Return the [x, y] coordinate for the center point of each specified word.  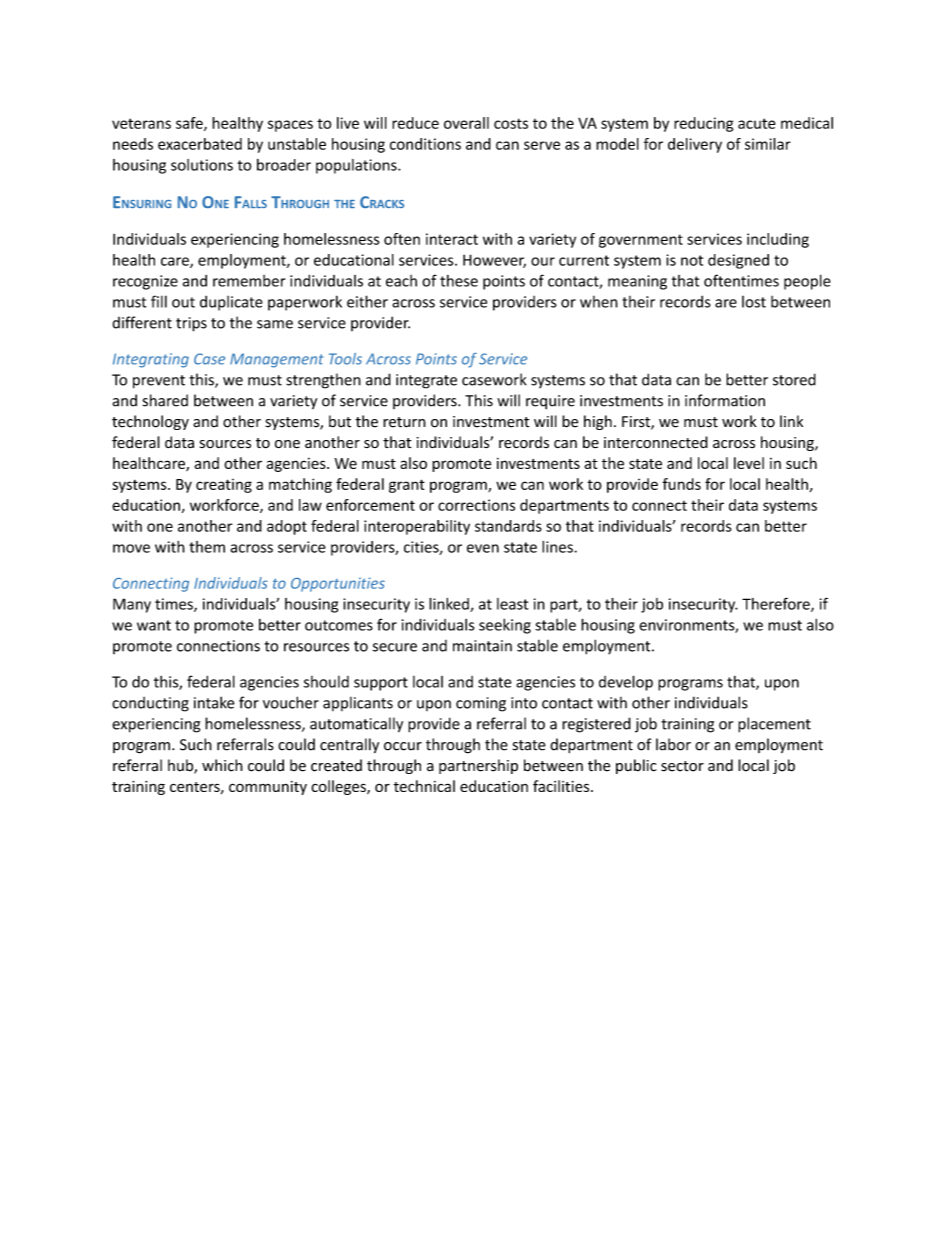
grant [407, 486]
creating [224, 486]
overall [466, 123]
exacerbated [200, 144]
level [749, 463]
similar [768, 144]
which [222, 765]
